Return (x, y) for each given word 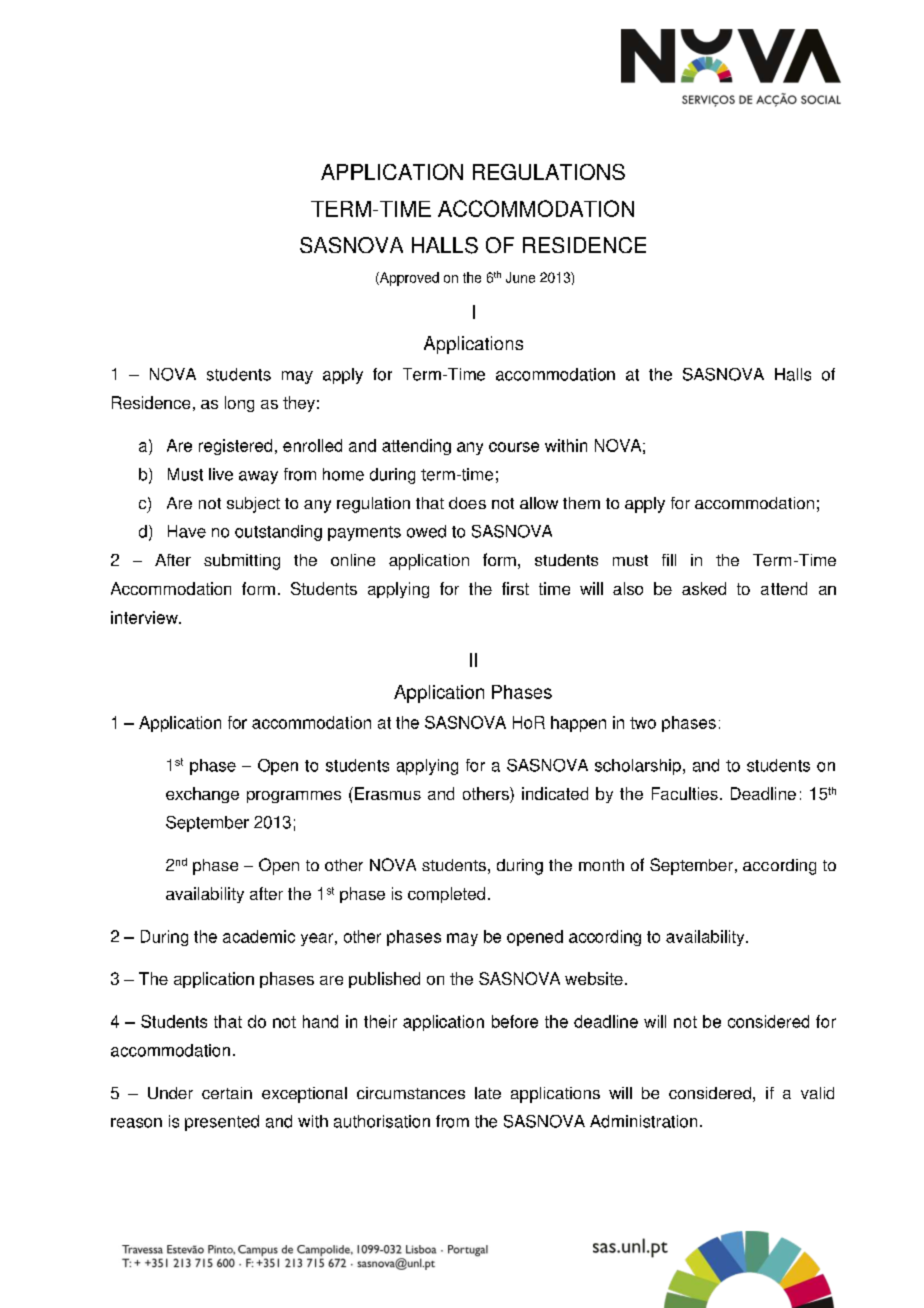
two (643, 723)
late (488, 1093)
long (239, 404)
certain (227, 1093)
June (520, 277)
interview (145, 617)
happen (578, 724)
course (514, 447)
